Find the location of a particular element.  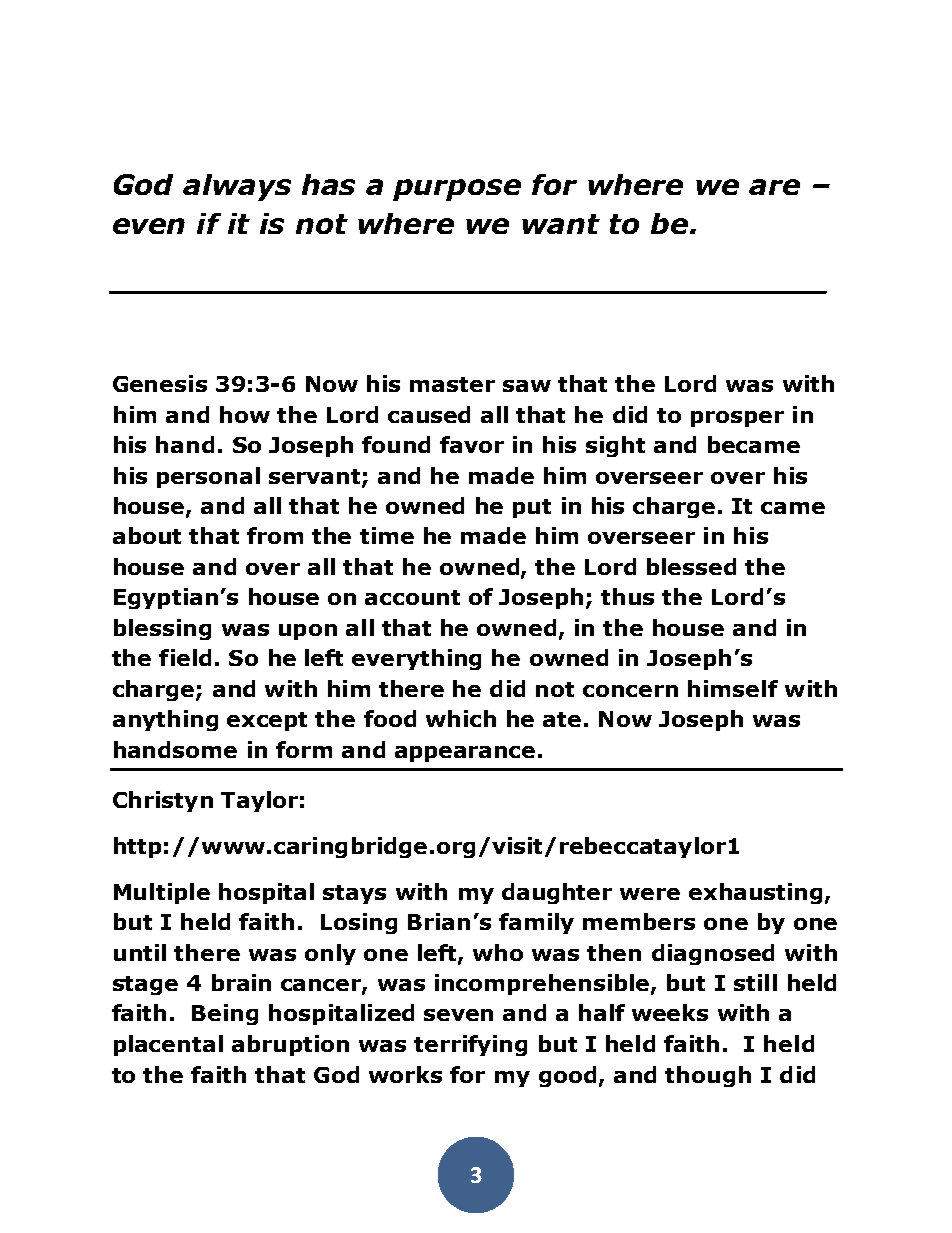

always is located at coordinates (237, 187).
